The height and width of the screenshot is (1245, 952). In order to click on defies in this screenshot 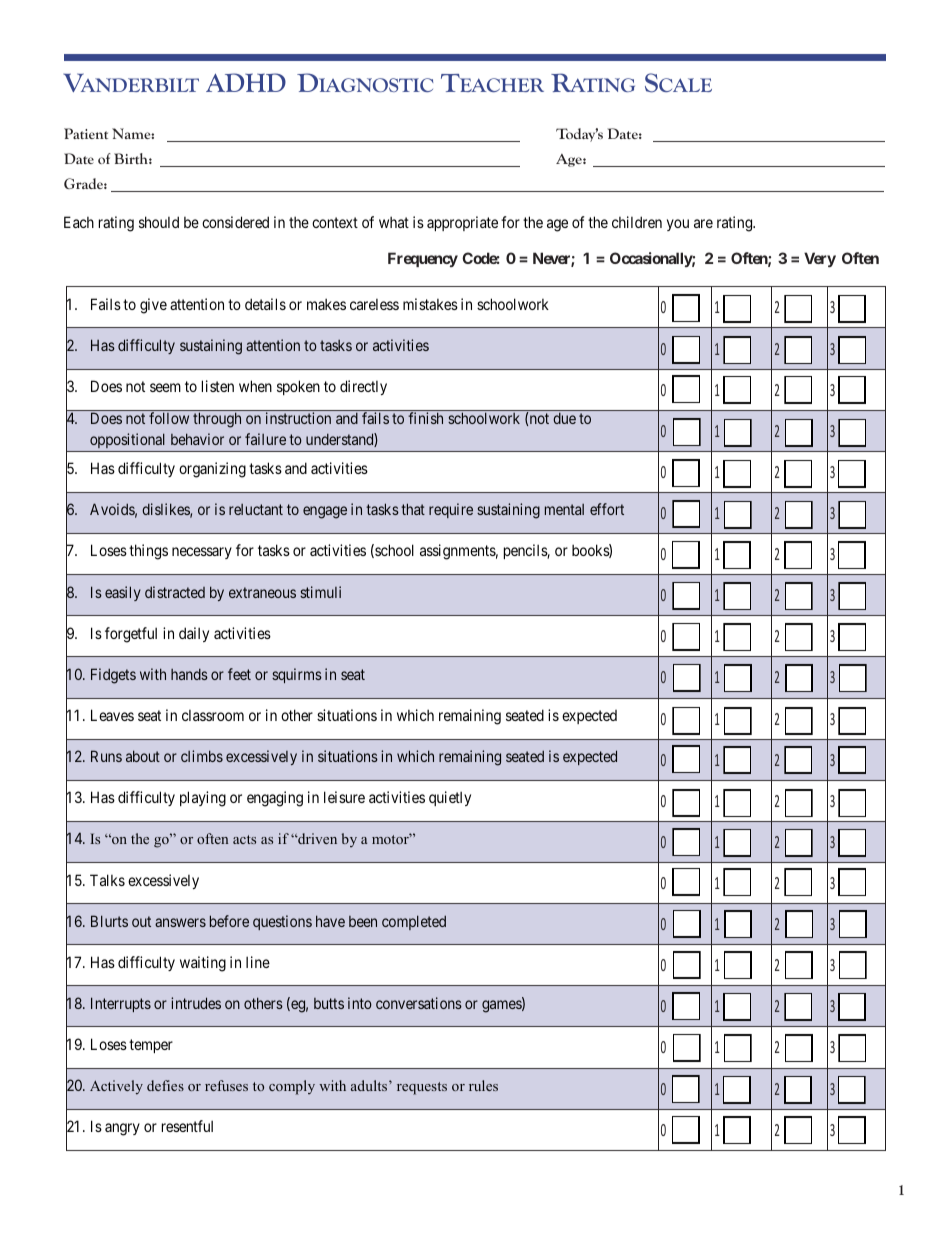, I will do `click(165, 1085)`.
